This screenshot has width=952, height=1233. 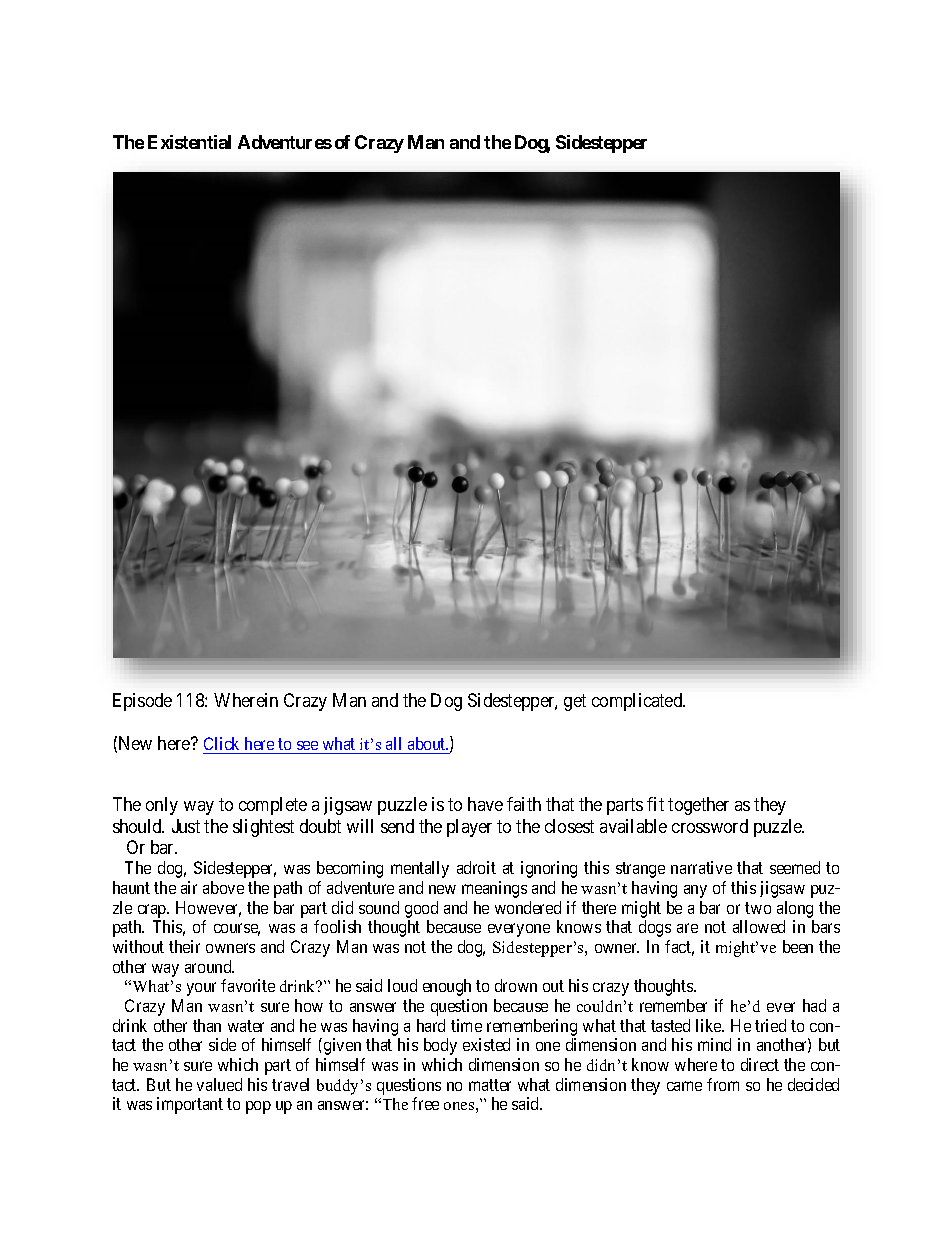 What do you see at coordinates (219, 1084) in the screenshot?
I see `valued` at bounding box center [219, 1084].
